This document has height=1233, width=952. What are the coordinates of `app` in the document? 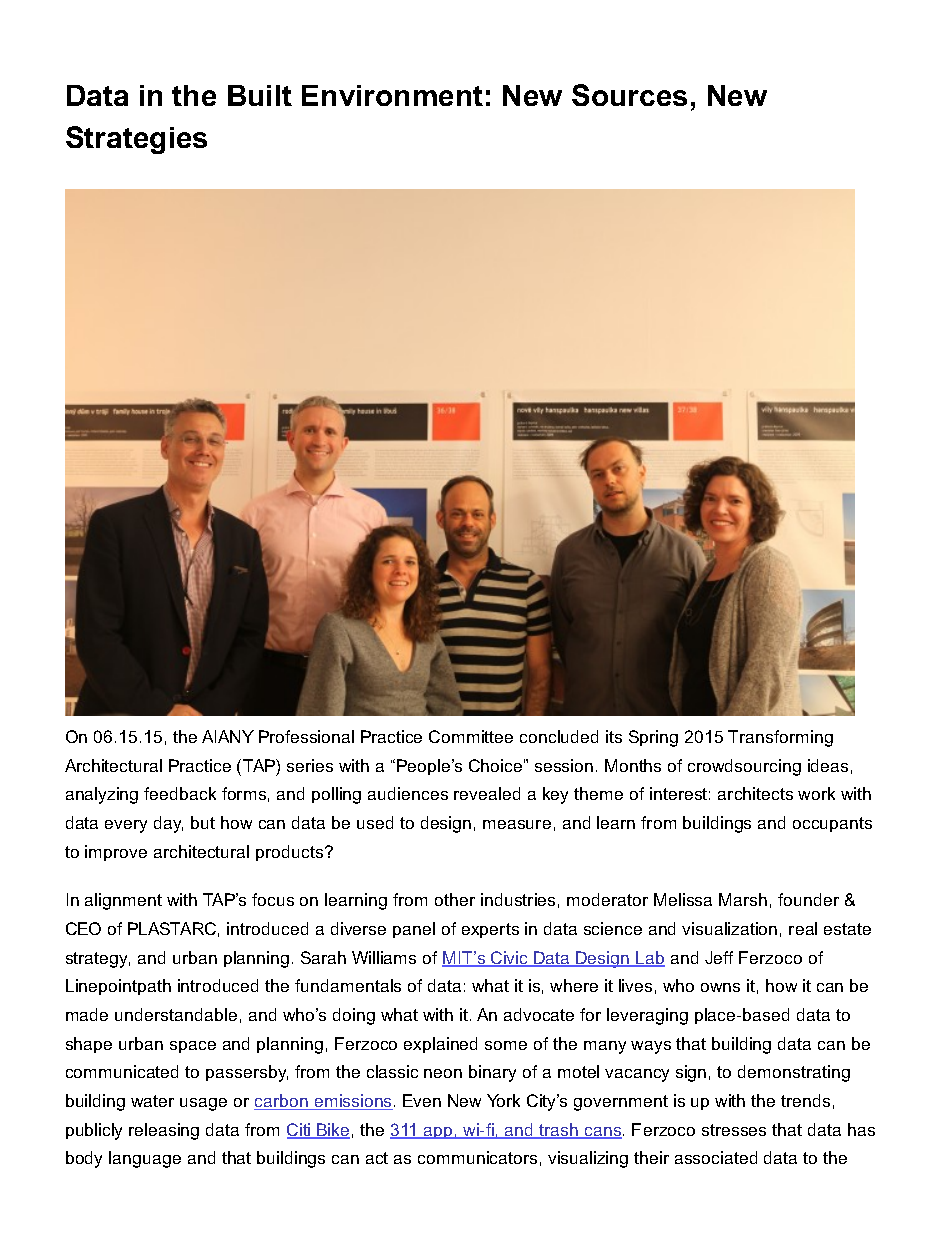 It's located at (438, 1133).
